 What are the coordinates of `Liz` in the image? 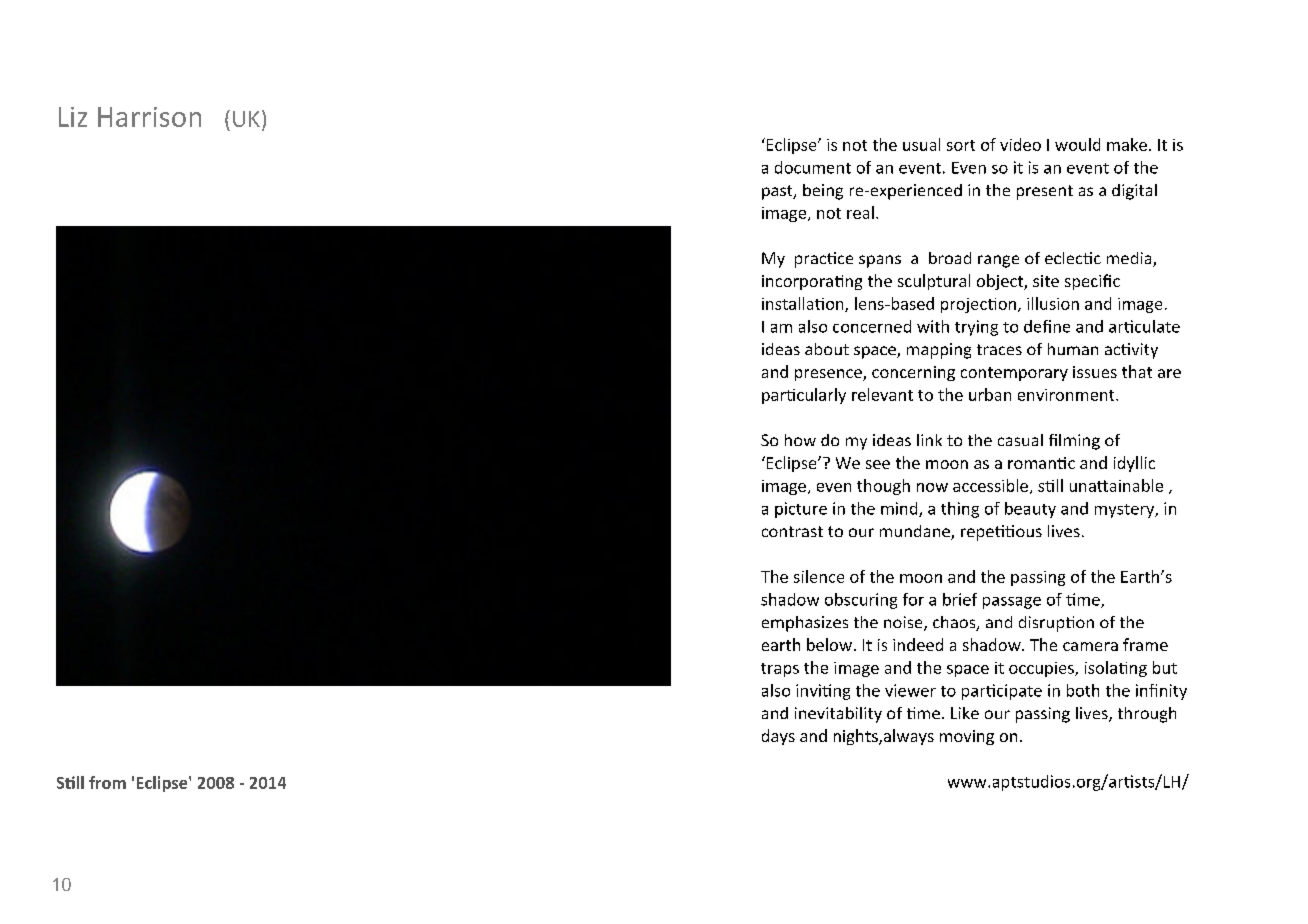 It's located at (73, 117).
